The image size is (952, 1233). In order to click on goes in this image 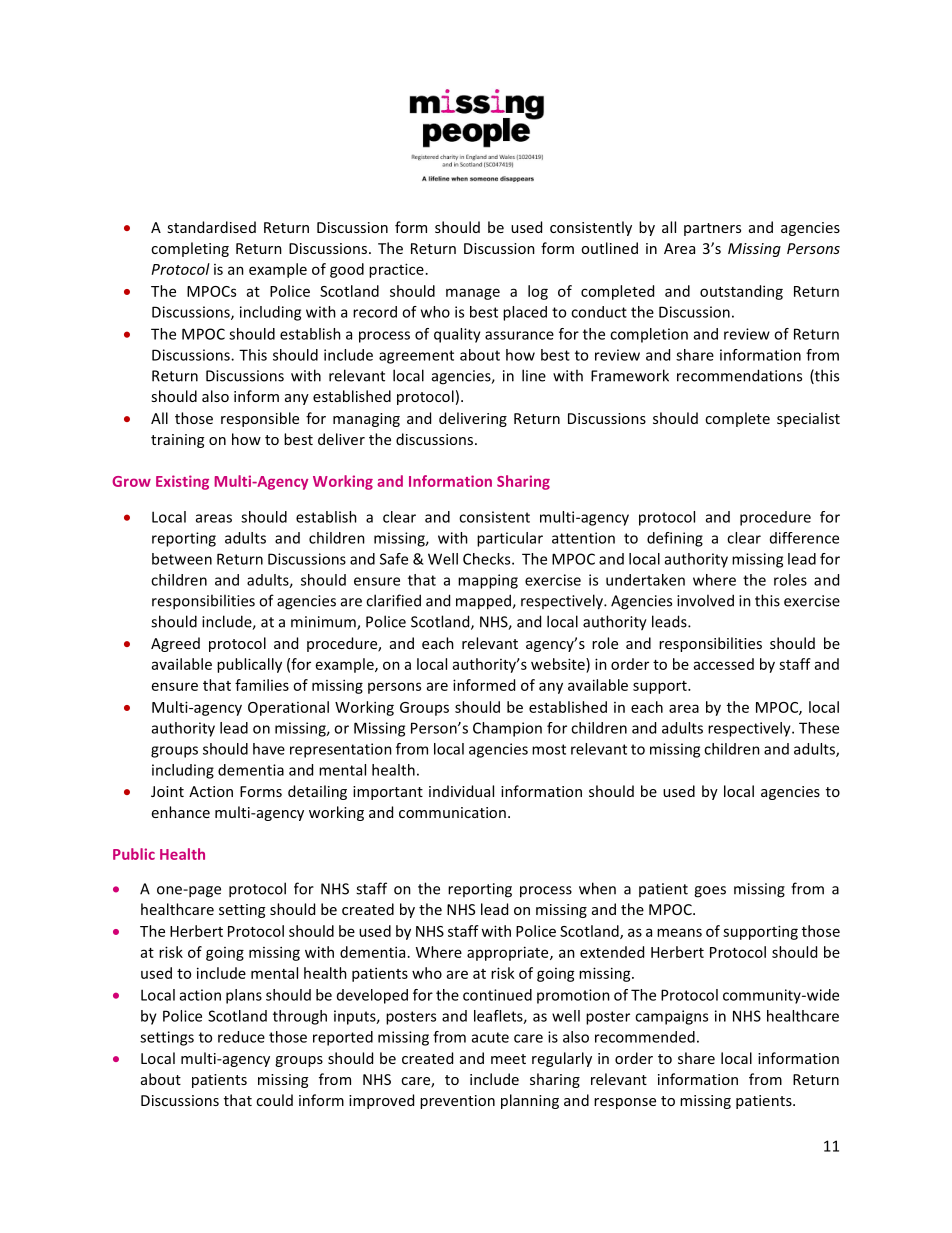, I will do `click(710, 892)`.
